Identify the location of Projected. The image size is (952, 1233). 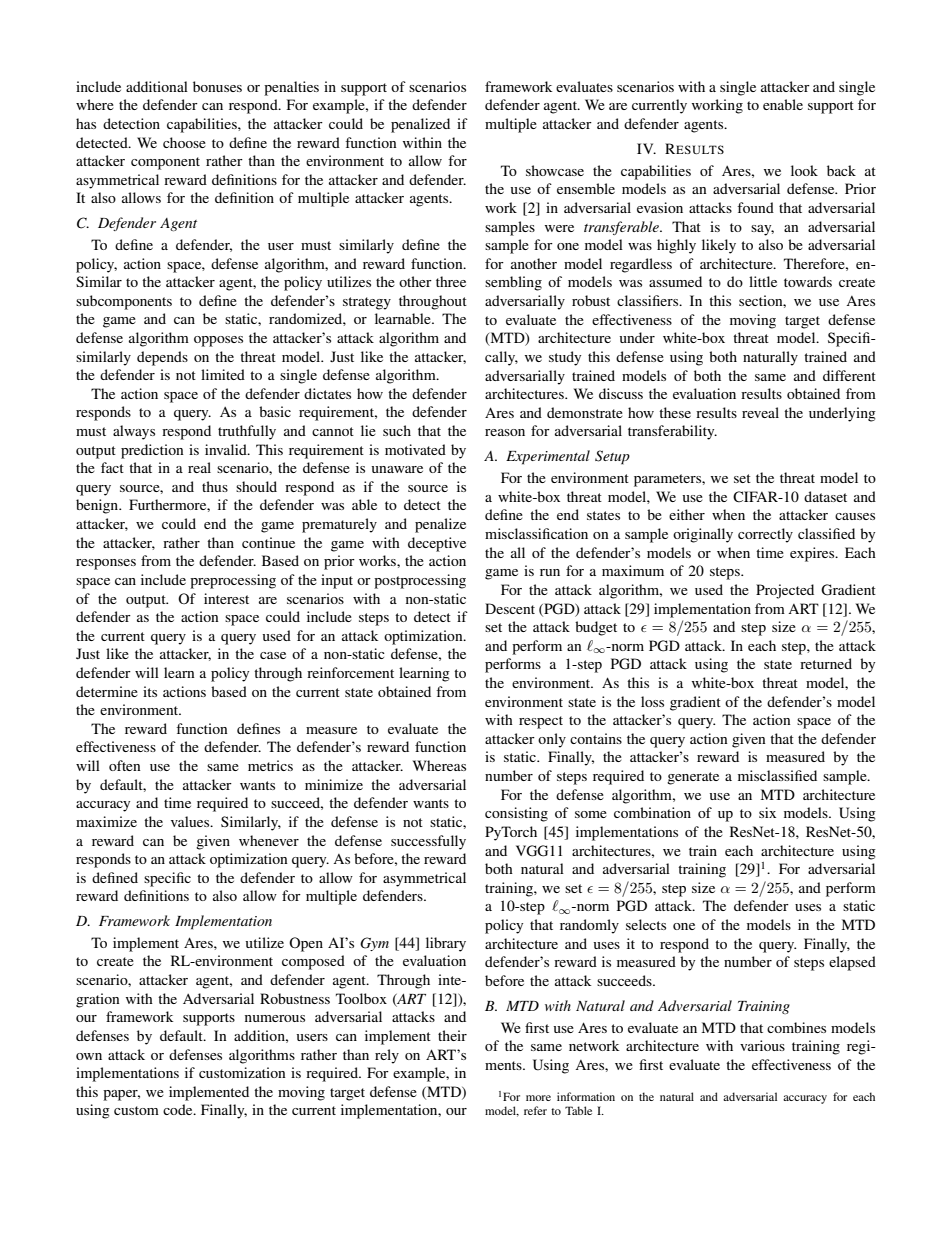
(785, 591).
